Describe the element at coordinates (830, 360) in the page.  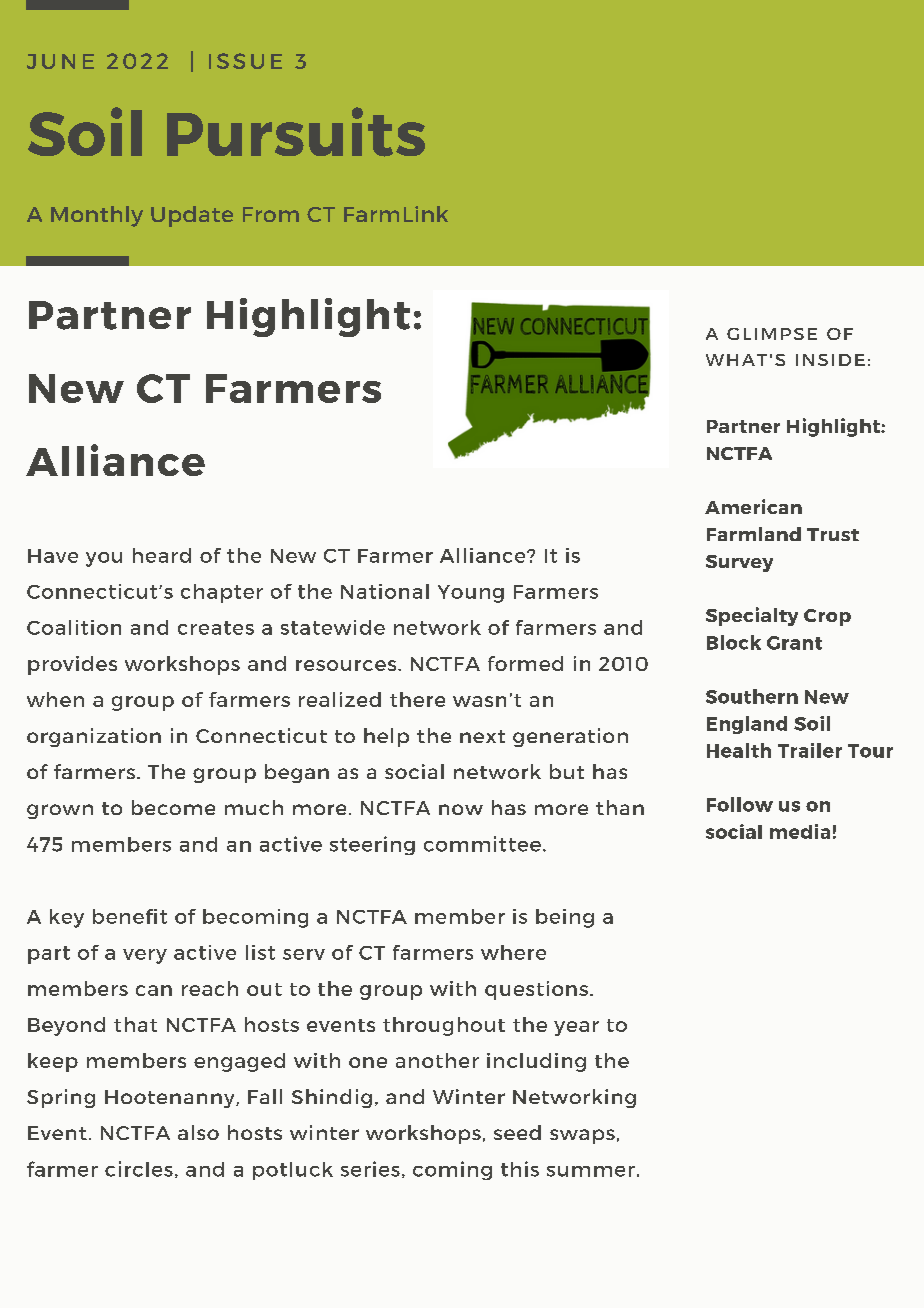
I see `INSIDE` at that location.
